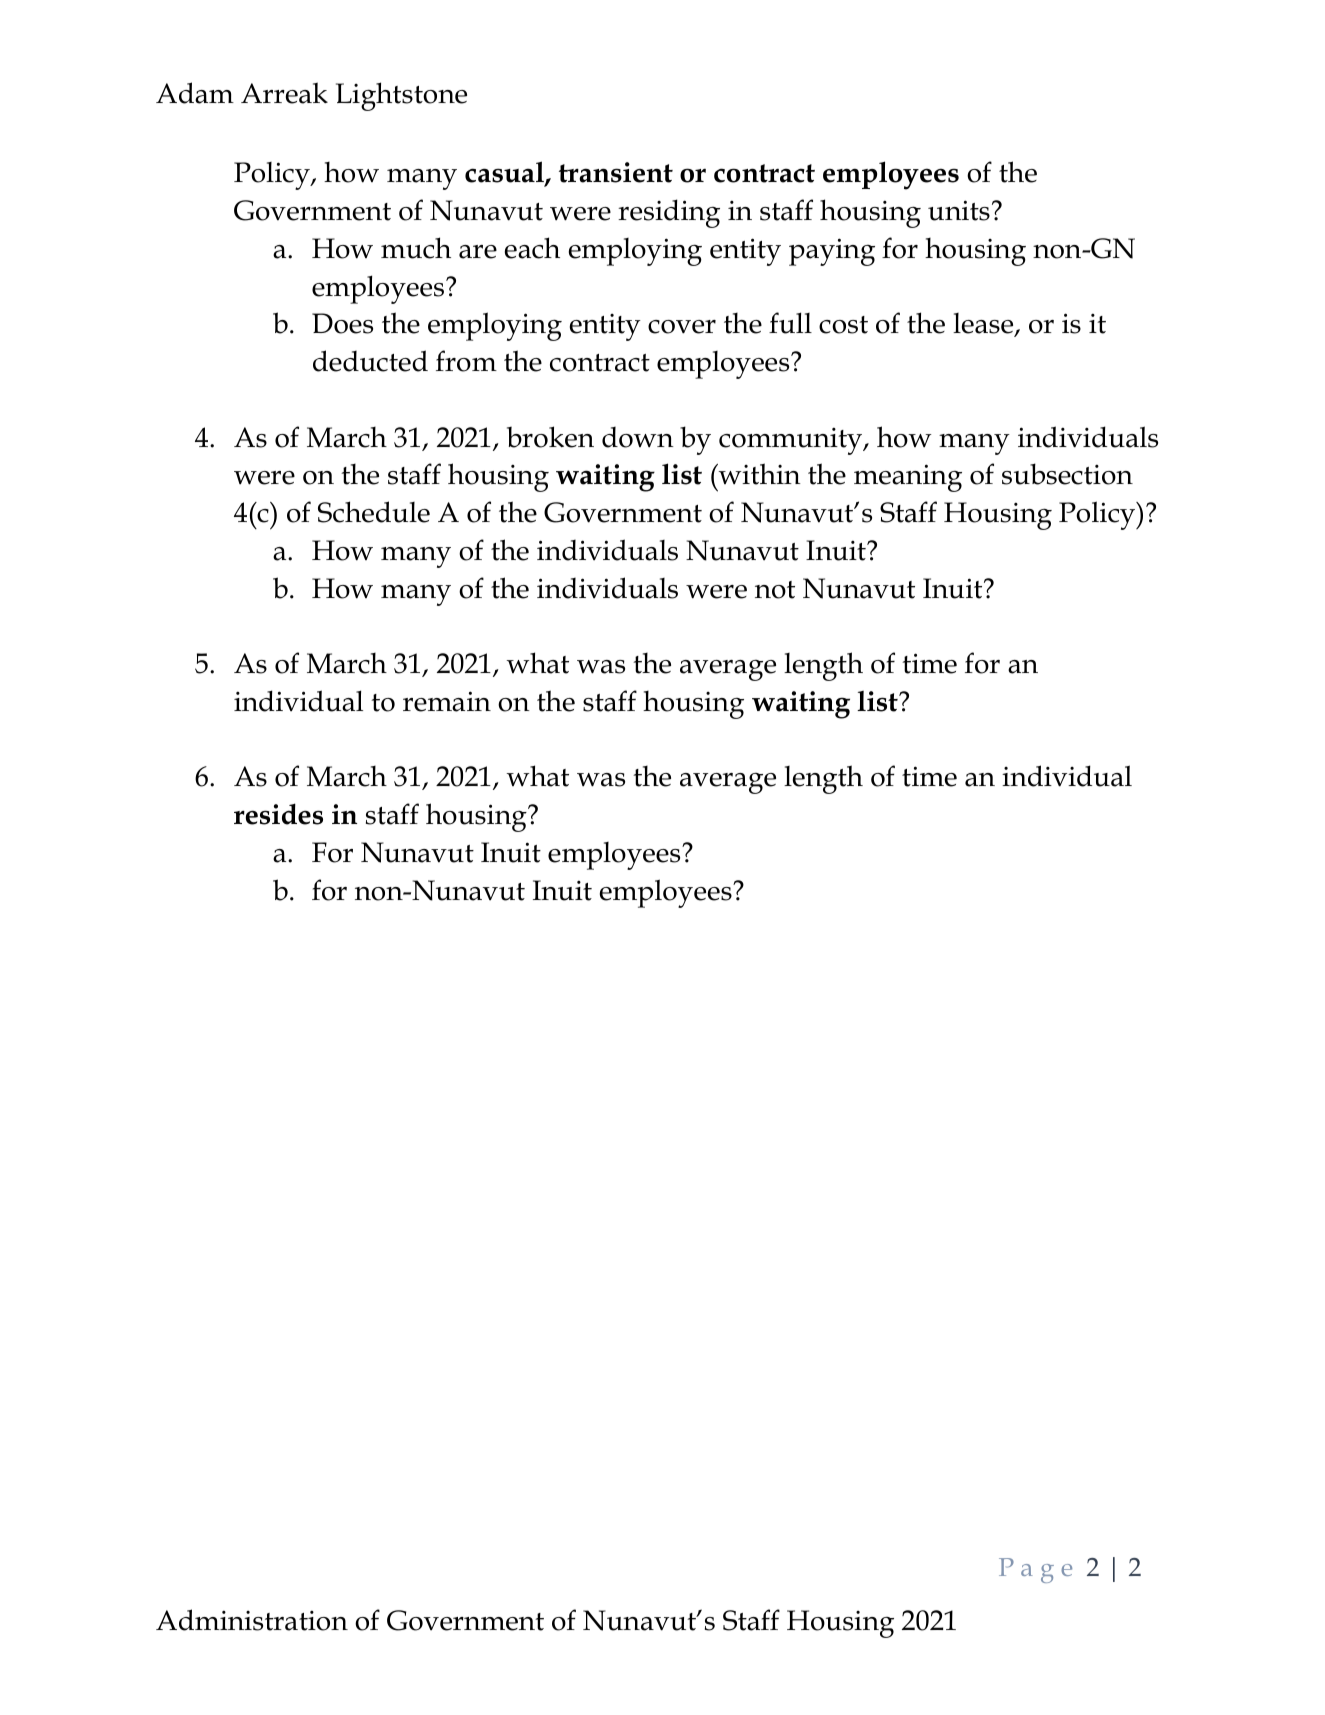  What do you see at coordinates (252, 1620) in the page?
I see `Administration` at bounding box center [252, 1620].
